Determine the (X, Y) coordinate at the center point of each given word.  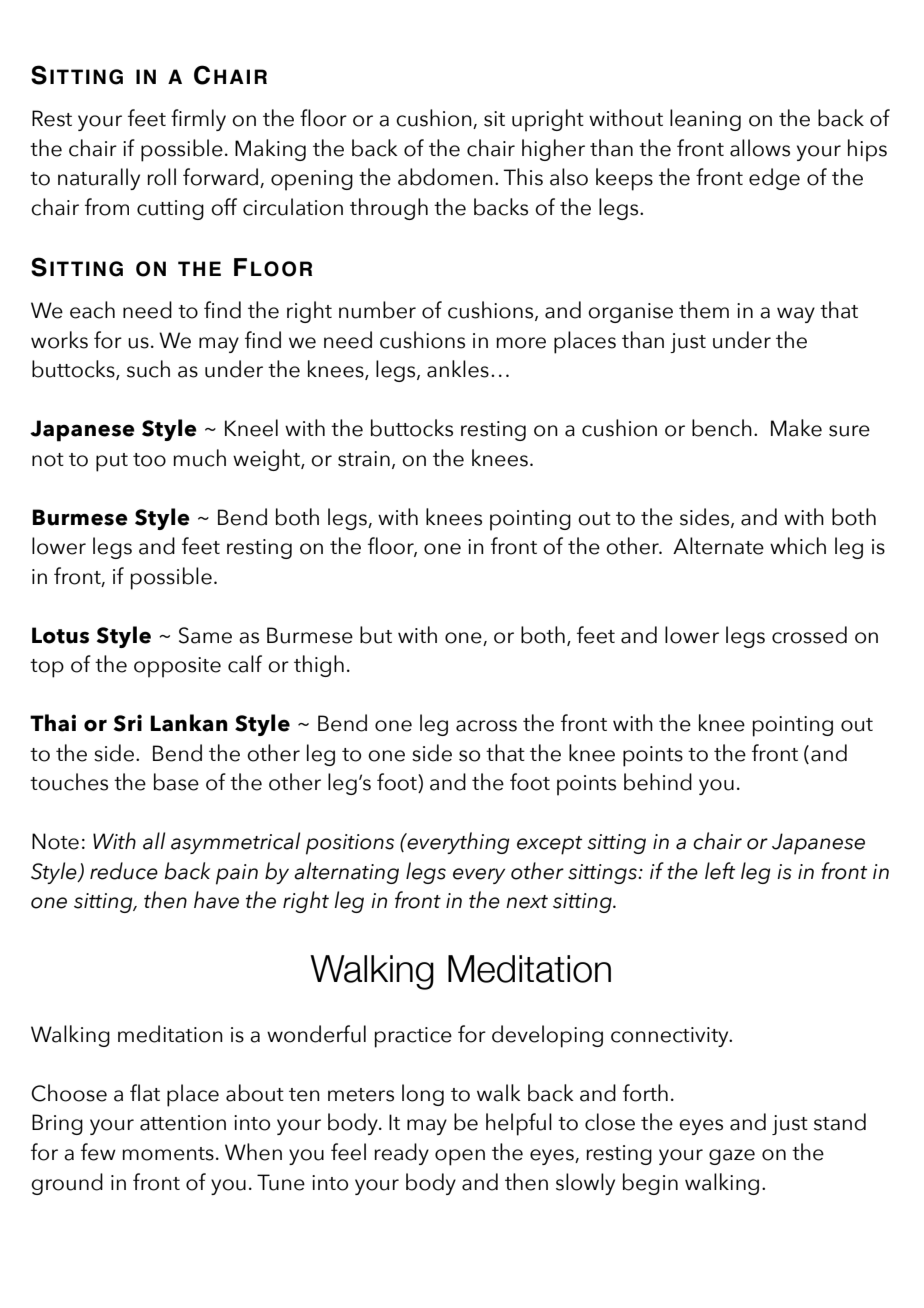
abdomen (445, 177)
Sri (128, 723)
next (527, 902)
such (148, 369)
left (720, 871)
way (796, 315)
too (149, 460)
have (216, 900)
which (798, 546)
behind (658, 782)
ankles (458, 369)
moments (168, 1154)
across (486, 726)
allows (760, 148)
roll (161, 177)
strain (364, 459)
